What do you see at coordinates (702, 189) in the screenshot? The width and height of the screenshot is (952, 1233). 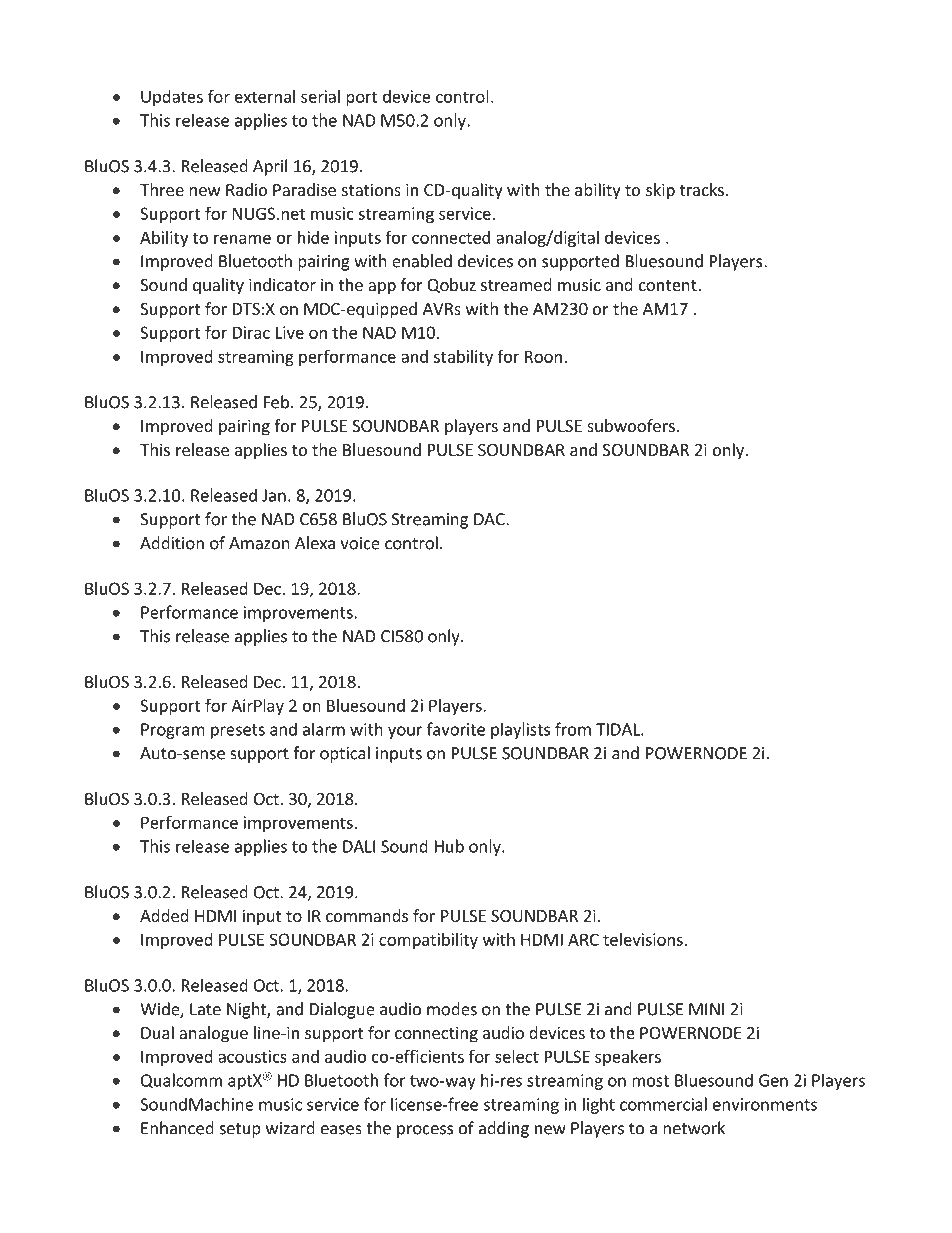 I see `tracks` at bounding box center [702, 189].
